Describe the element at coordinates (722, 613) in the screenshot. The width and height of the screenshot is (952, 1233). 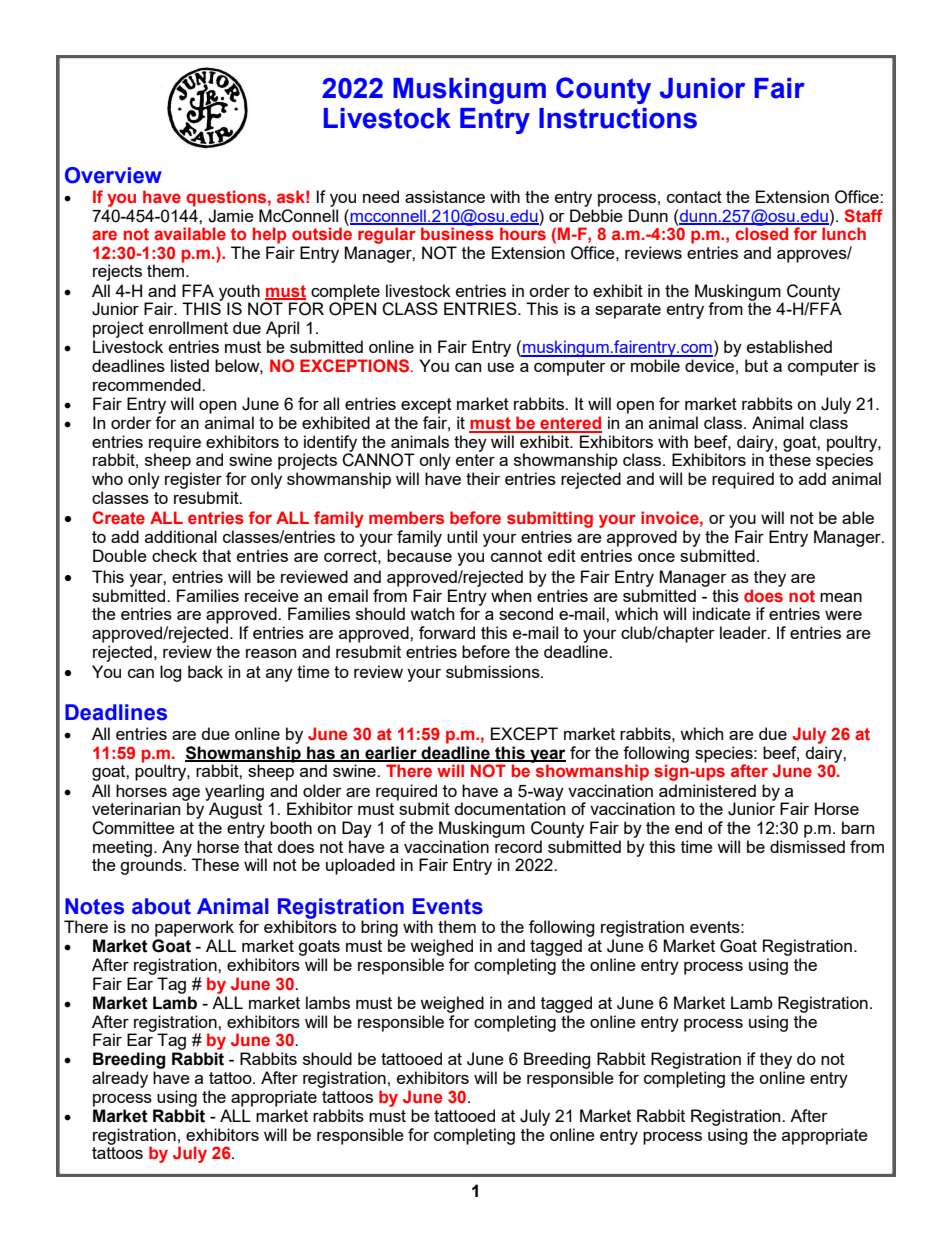
I see `indicate` at that location.
